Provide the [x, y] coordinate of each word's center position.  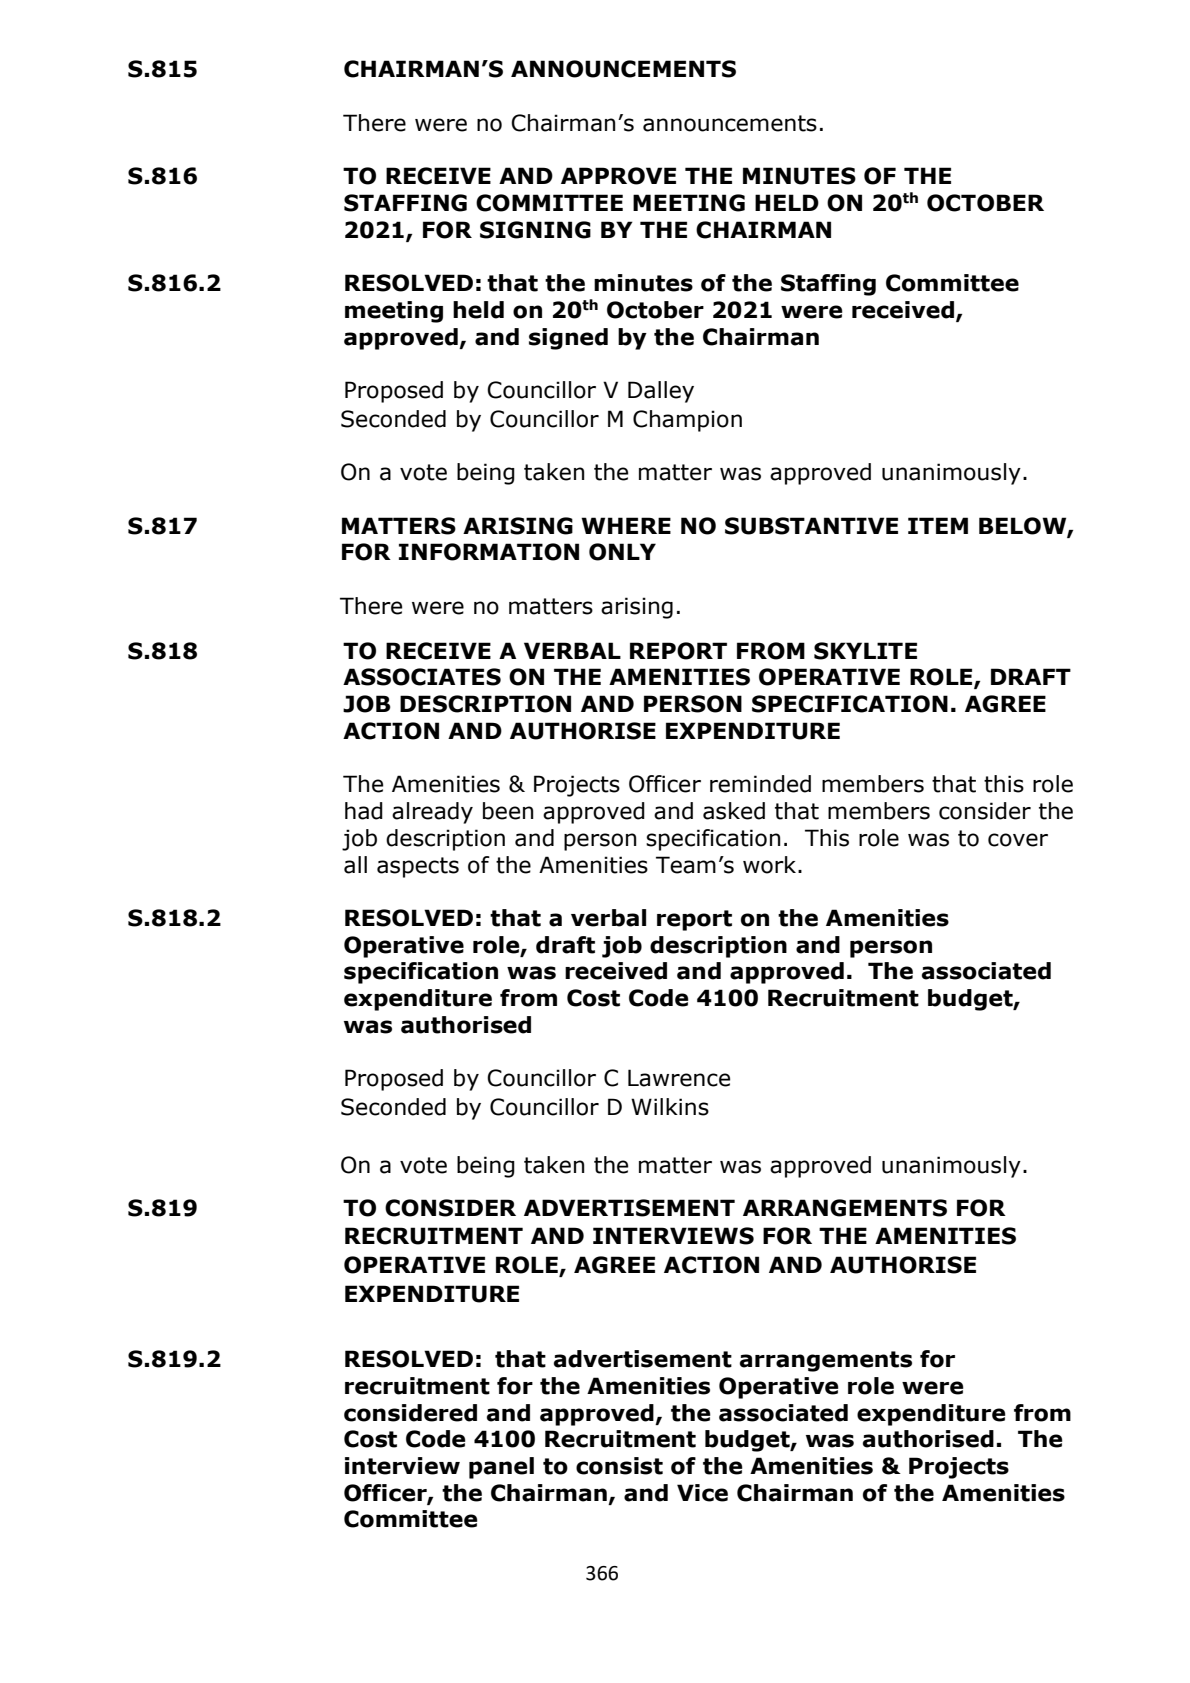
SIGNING [535, 230]
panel [501, 1468]
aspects [418, 867]
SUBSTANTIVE [811, 526]
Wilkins [670, 1107]
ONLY [622, 552]
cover [1018, 840]
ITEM [938, 525]
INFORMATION [489, 552]
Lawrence [679, 1078]
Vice [702, 1493]
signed [568, 339]
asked [734, 811]
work [771, 865]
